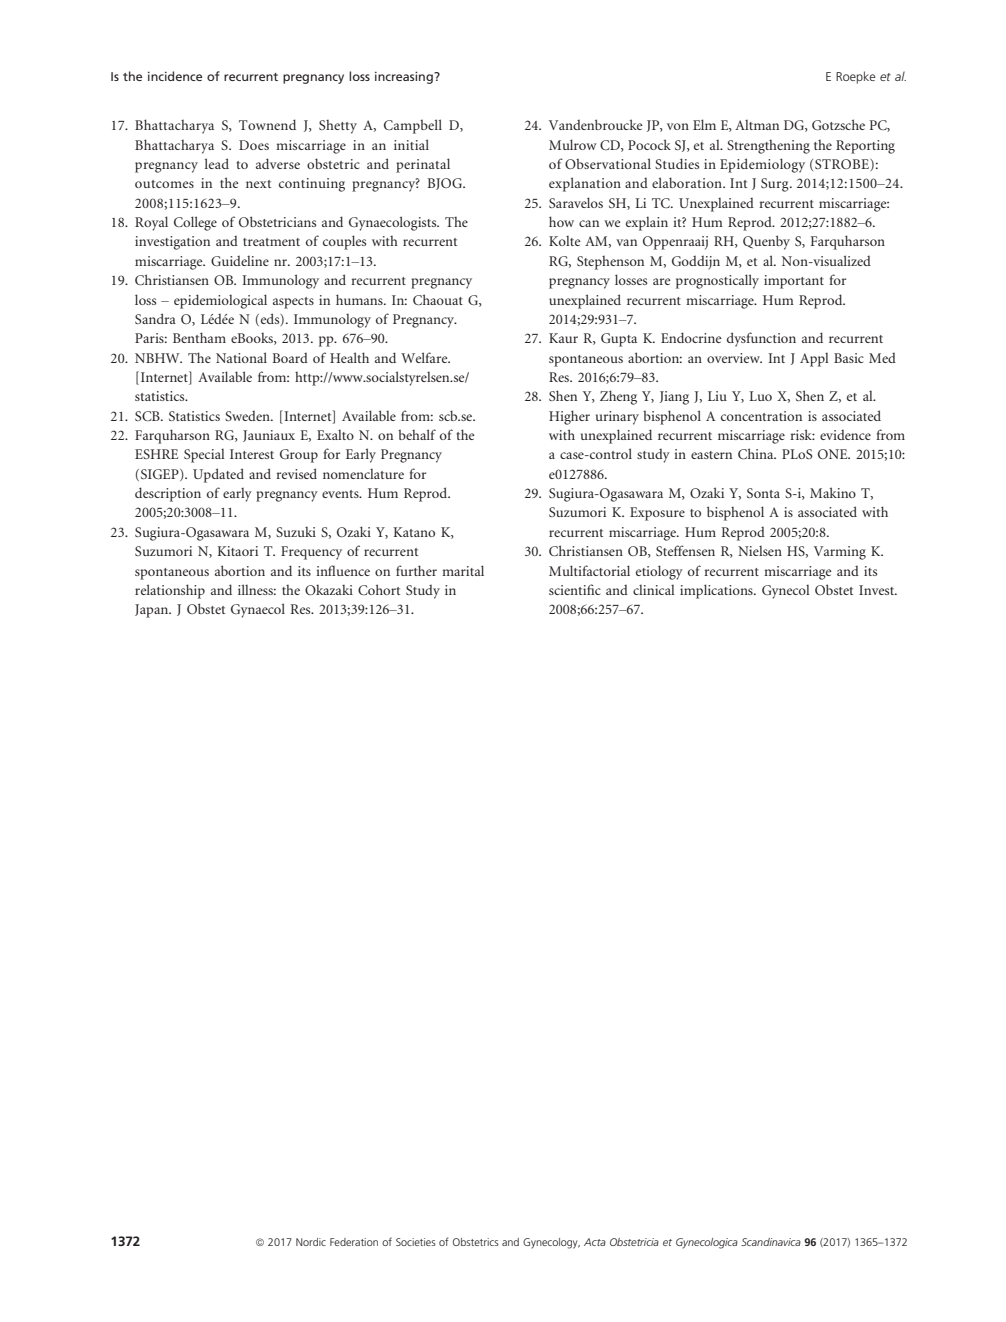 The width and height of the screenshot is (1006, 1322). What do you see at coordinates (595, 1242) in the screenshot?
I see `Acta` at bounding box center [595, 1242].
